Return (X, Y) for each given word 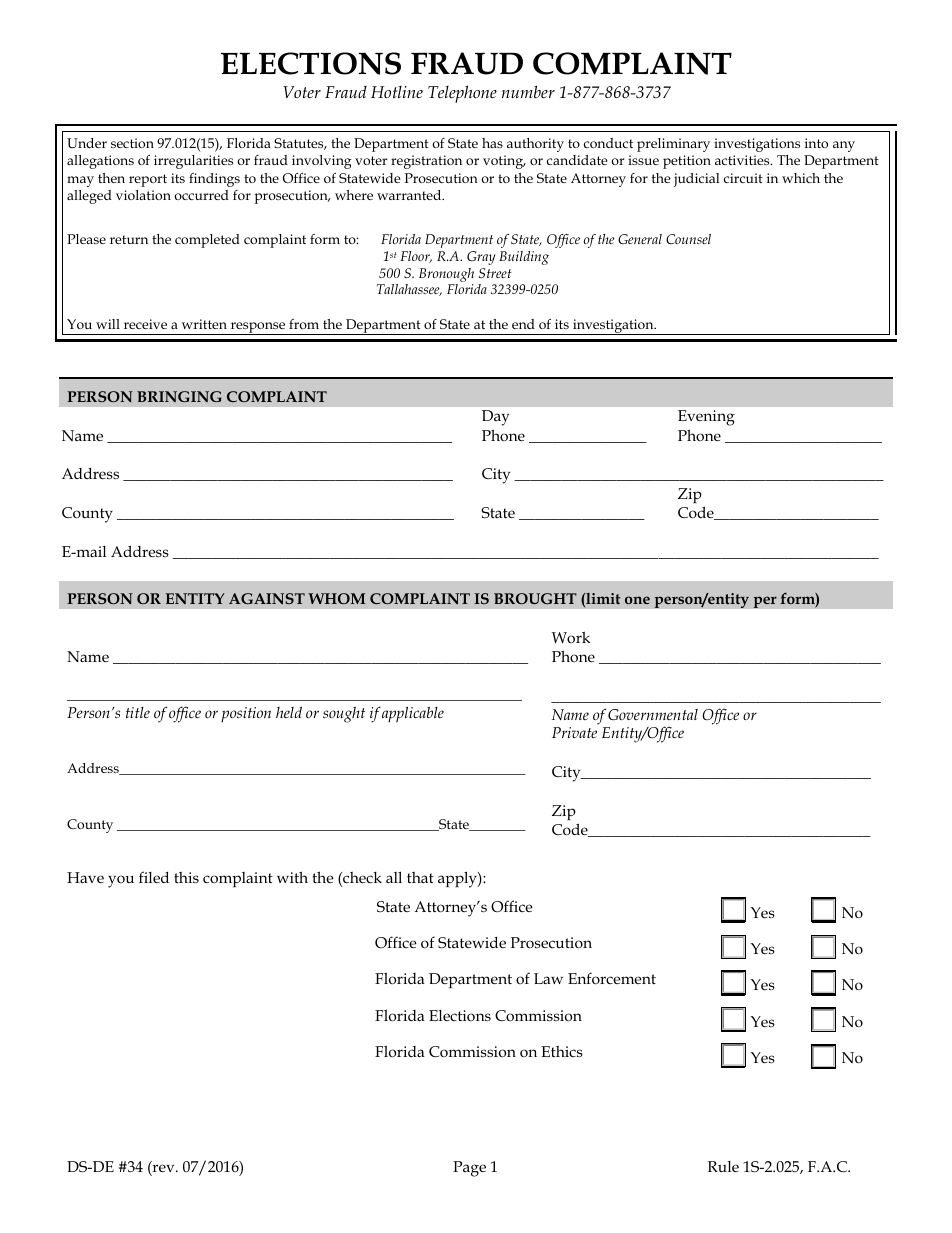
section (132, 143)
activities (743, 160)
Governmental (653, 715)
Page (469, 1169)
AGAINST (267, 598)
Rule (723, 1166)
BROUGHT (535, 598)
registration (426, 162)
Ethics (562, 1051)
